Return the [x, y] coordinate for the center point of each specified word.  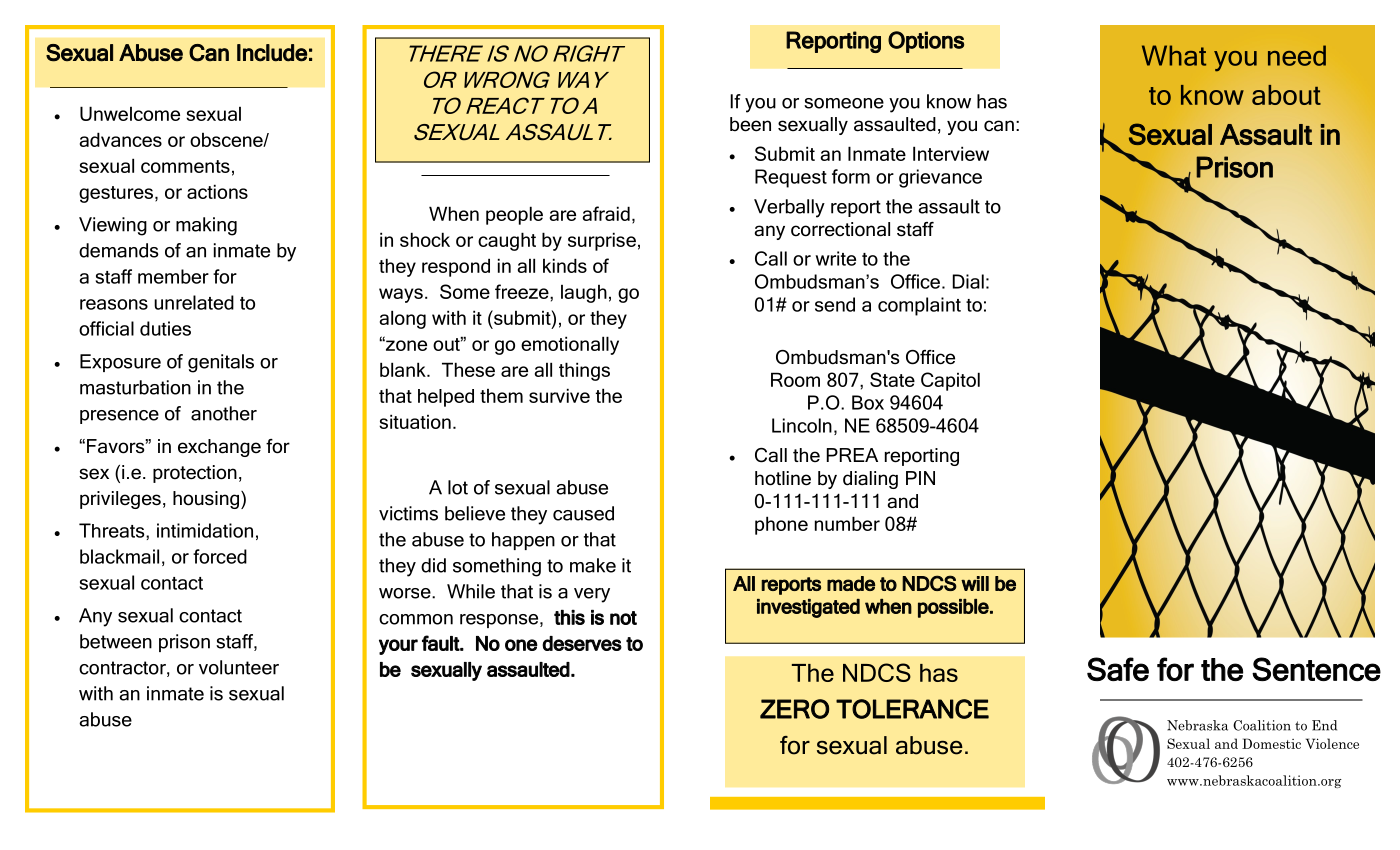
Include [272, 53]
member [173, 276]
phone [781, 525]
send [835, 304]
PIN [920, 478]
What [1174, 55]
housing [207, 500]
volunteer [239, 667]
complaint [919, 306]
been [750, 124]
